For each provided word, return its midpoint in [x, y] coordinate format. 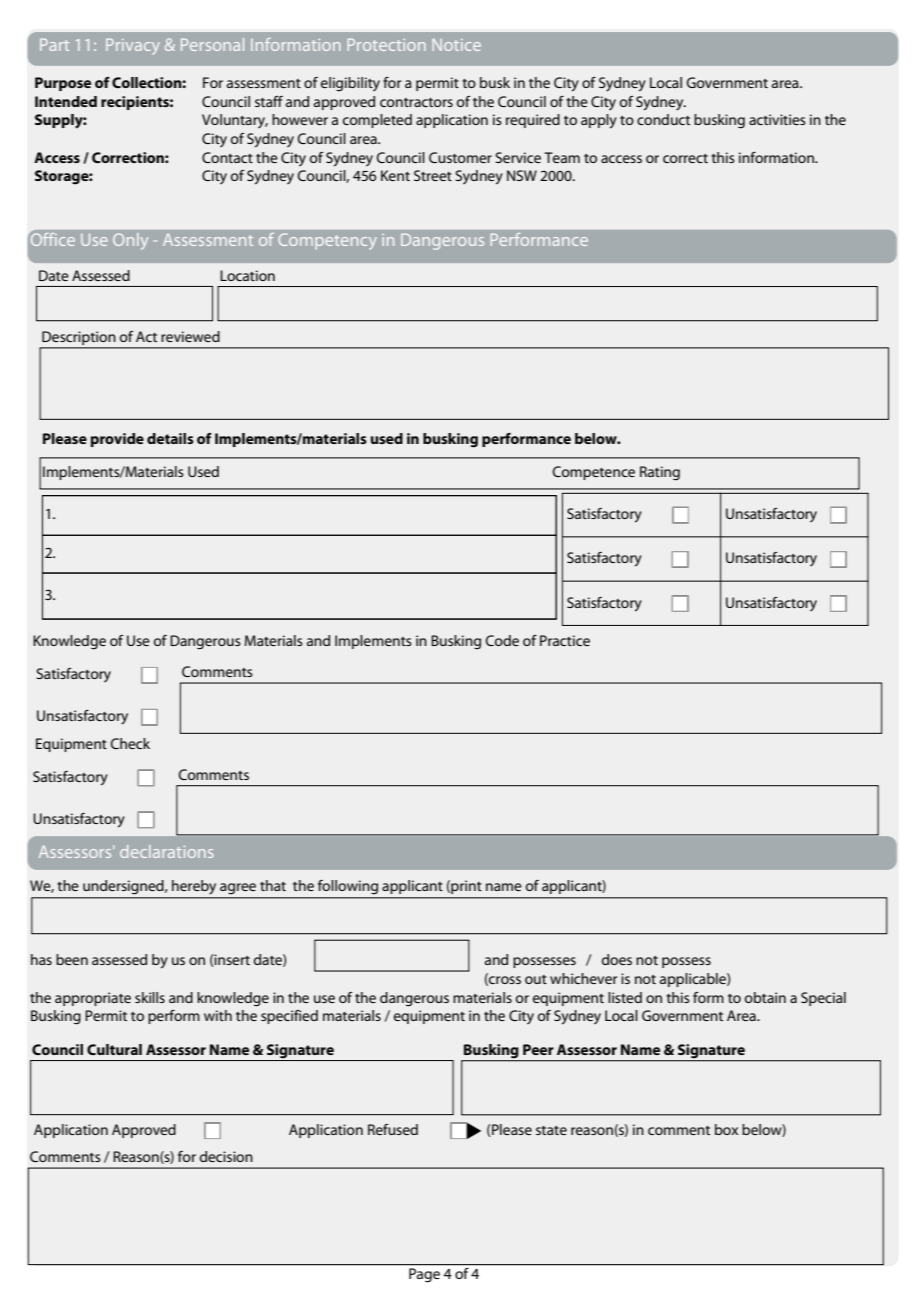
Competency [327, 241]
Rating [660, 473]
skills [150, 997]
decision [226, 1156]
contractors [416, 102]
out [536, 979]
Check [130, 743]
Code [502, 640]
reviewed [190, 336]
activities [777, 119]
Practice [565, 640]
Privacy [133, 46]
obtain [765, 997]
